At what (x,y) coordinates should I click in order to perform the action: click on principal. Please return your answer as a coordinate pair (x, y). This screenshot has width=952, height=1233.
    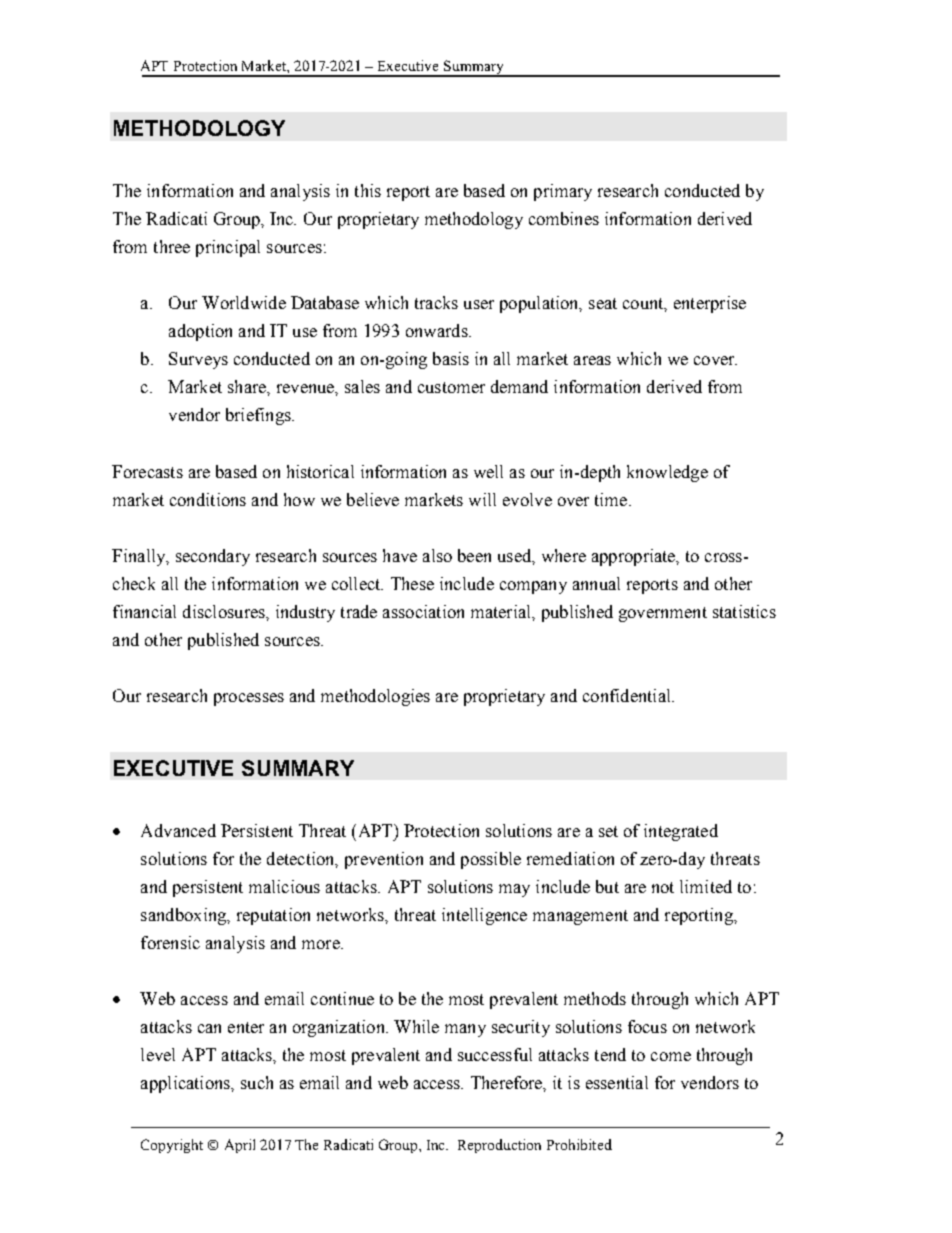
    Looking at the image, I should click on (228, 248).
